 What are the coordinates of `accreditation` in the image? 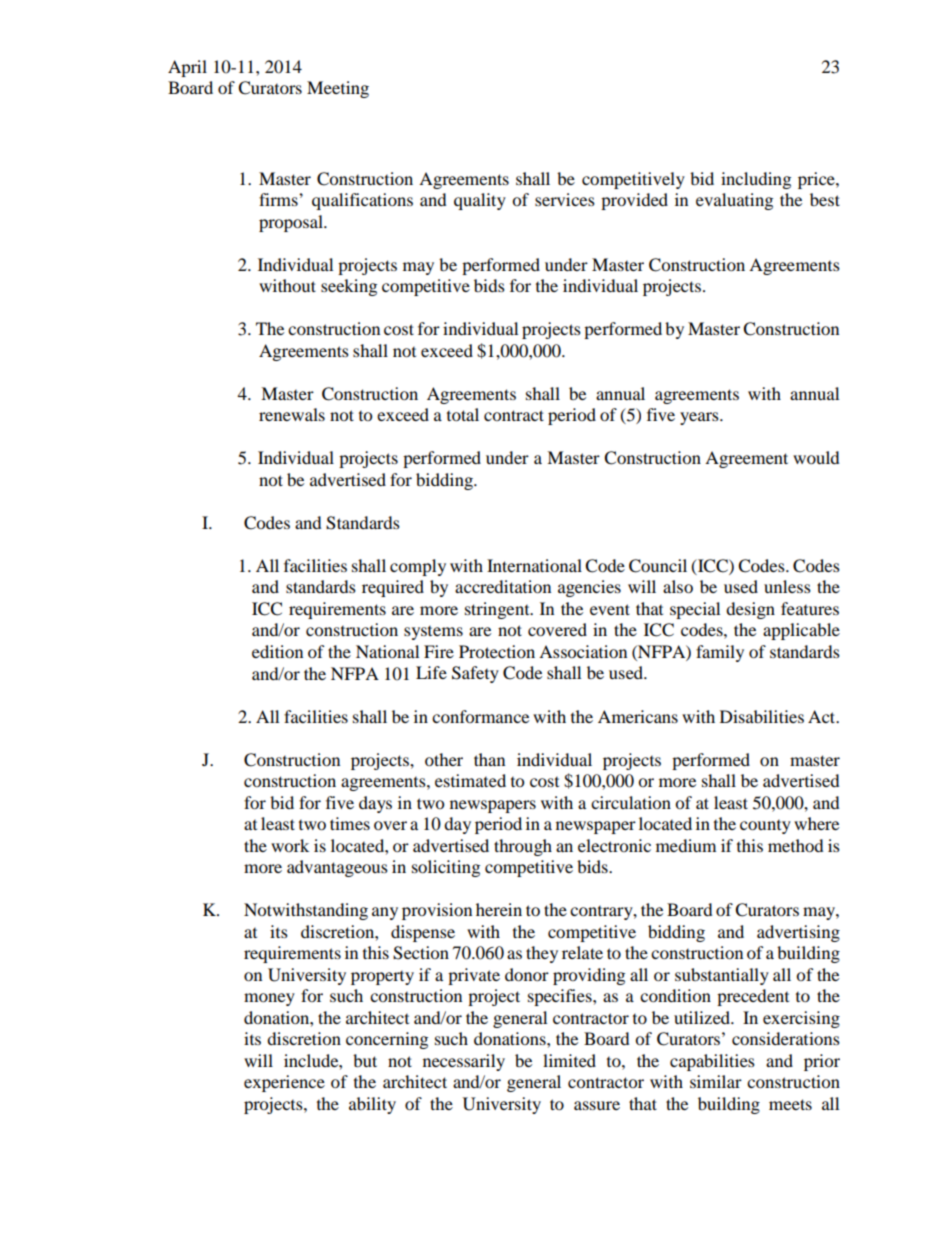 It's located at (503, 586).
